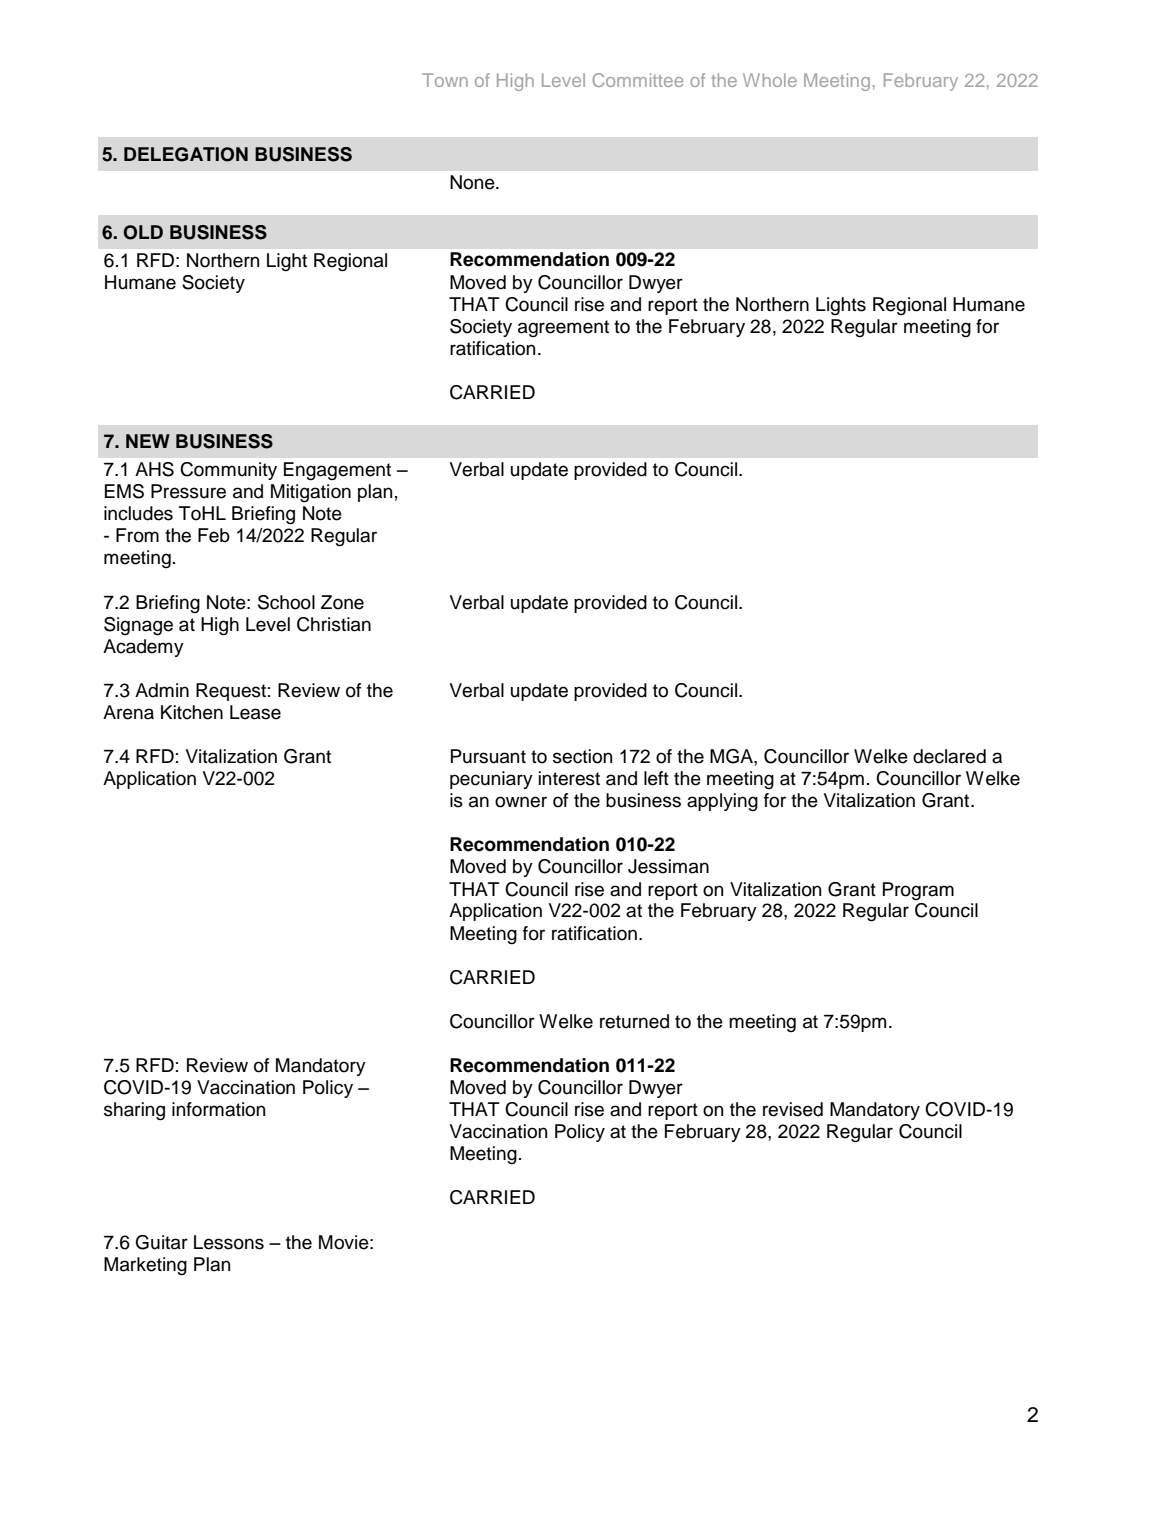  What do you see at coordinates (445, 80) in the document?
I see `Town` at bounding box center [445, 80].
